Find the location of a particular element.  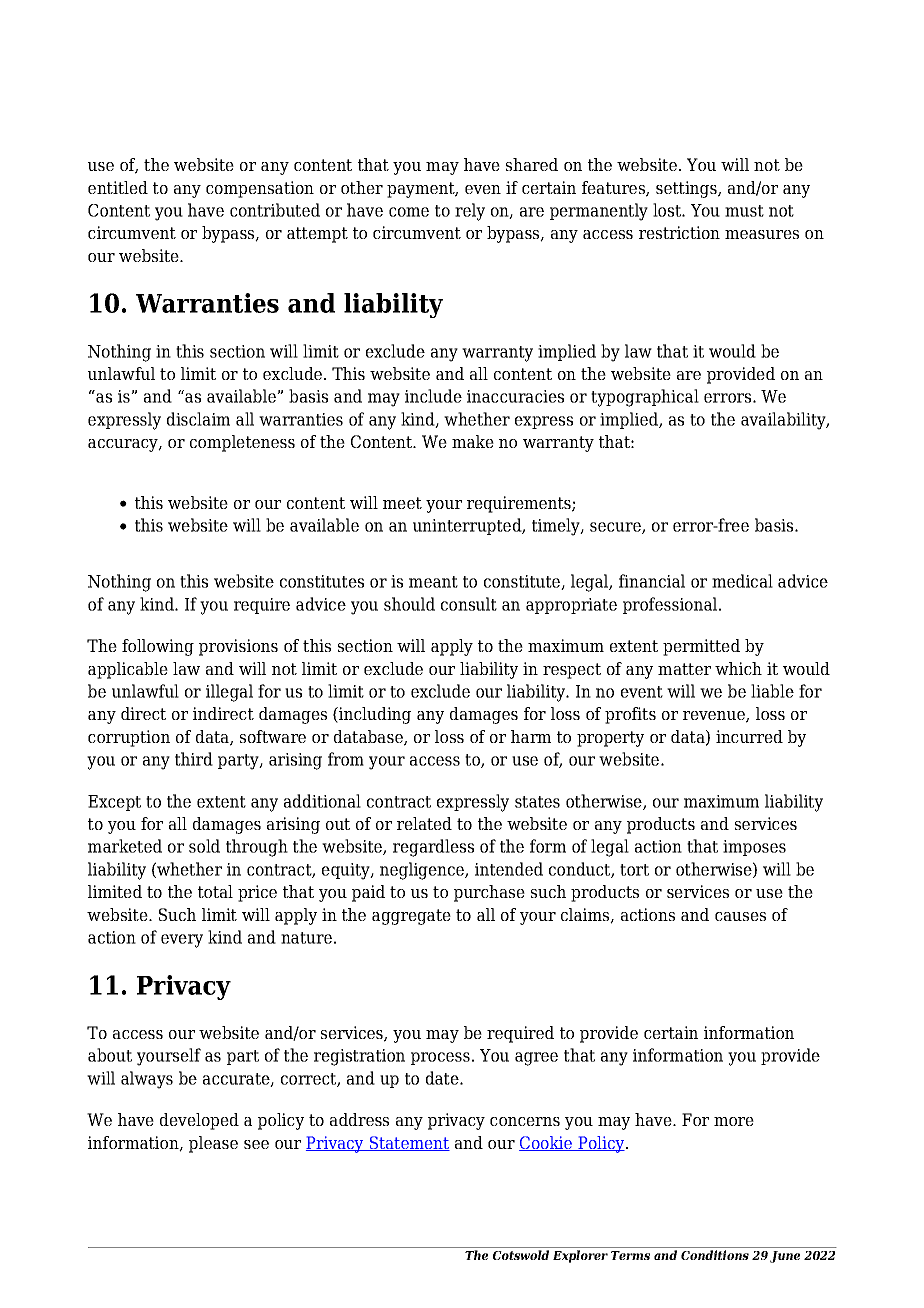

rely is located at coordinates (470, 212).
